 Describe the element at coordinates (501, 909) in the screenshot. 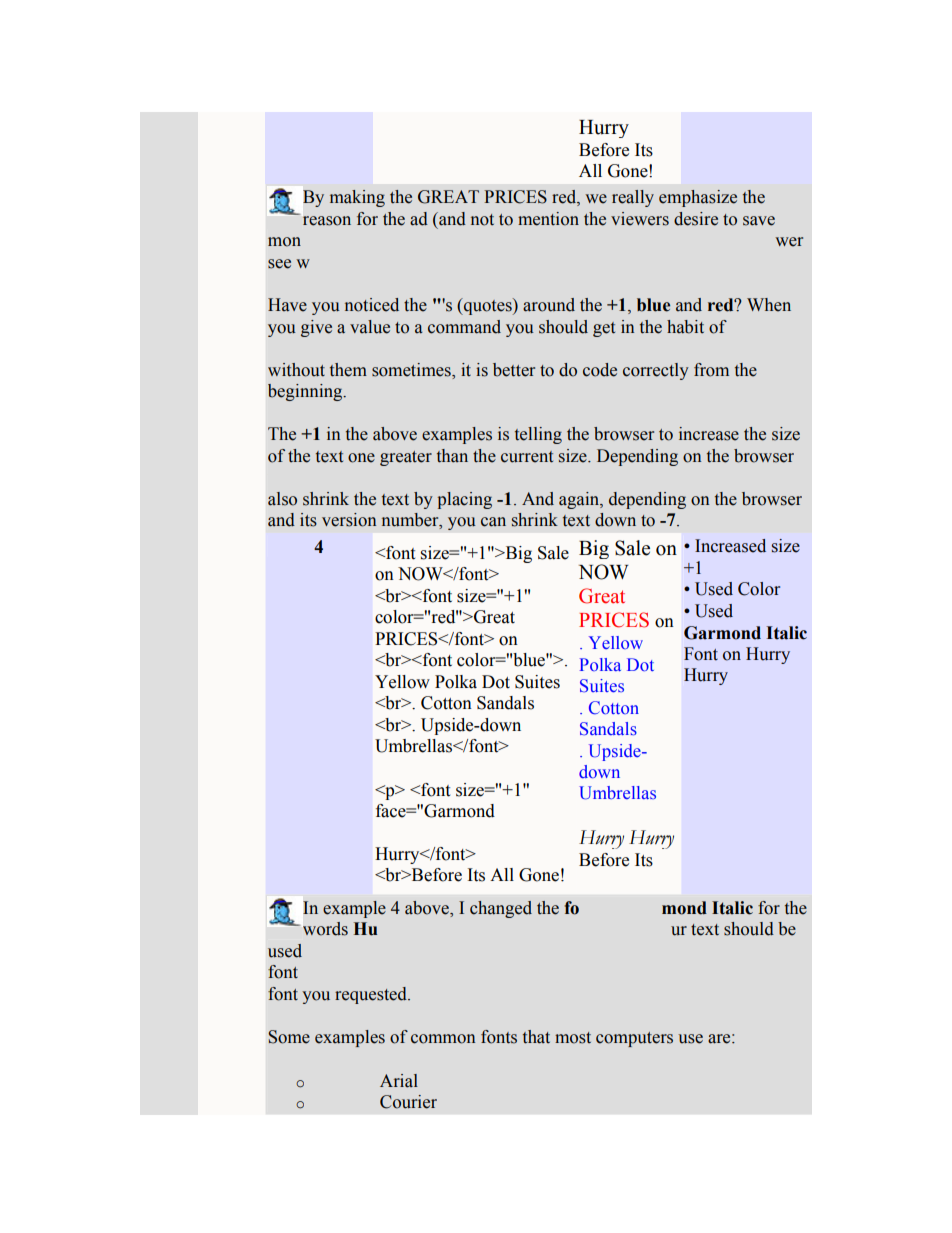

I see `changed` at that location.
